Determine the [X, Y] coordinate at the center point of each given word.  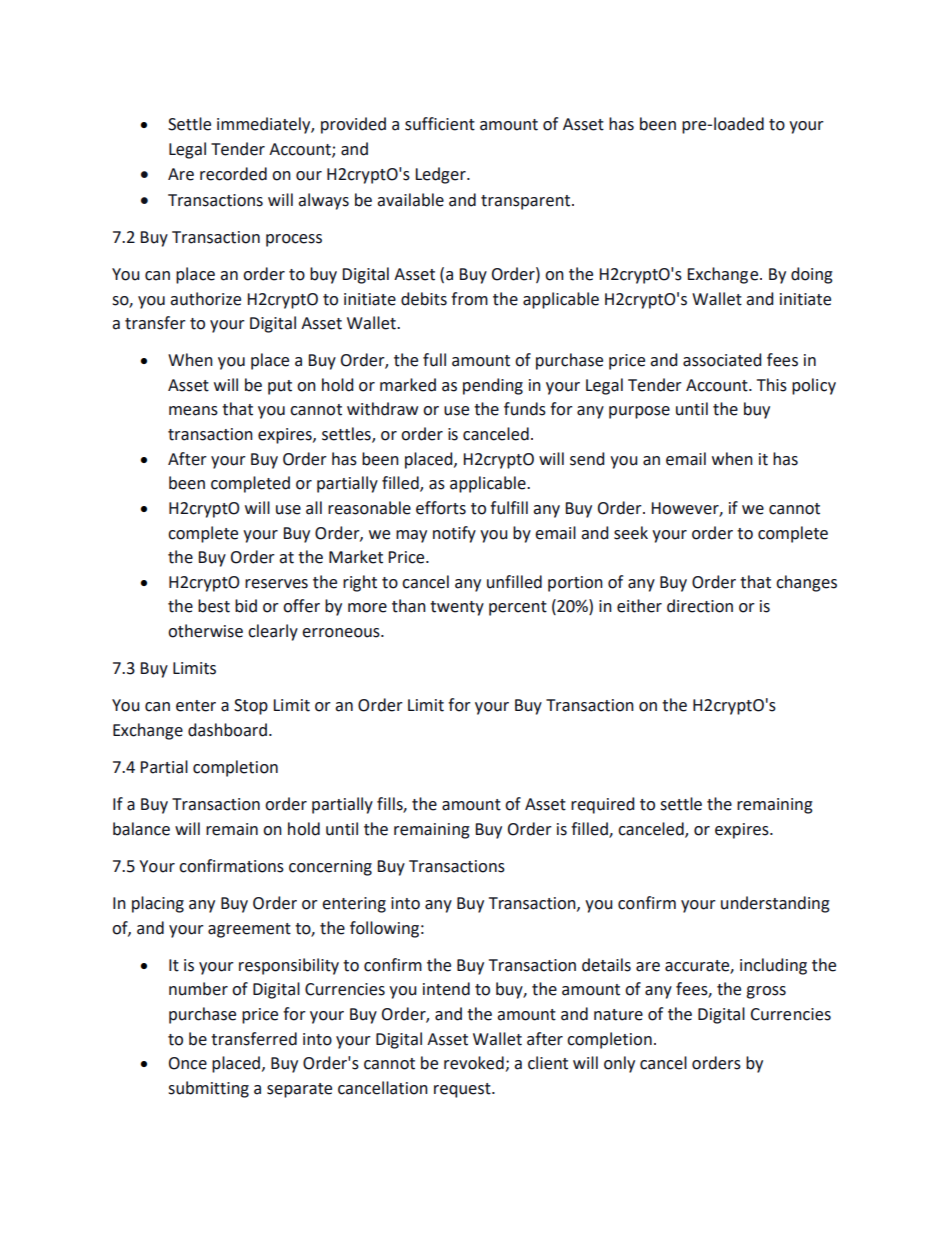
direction [700, 606]
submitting [208, 1089]
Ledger [441, 175]
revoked [474, 1063]
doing [812, 275]
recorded [233, 174]
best [214, 606]
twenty [457, 608]
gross [766, 992]
